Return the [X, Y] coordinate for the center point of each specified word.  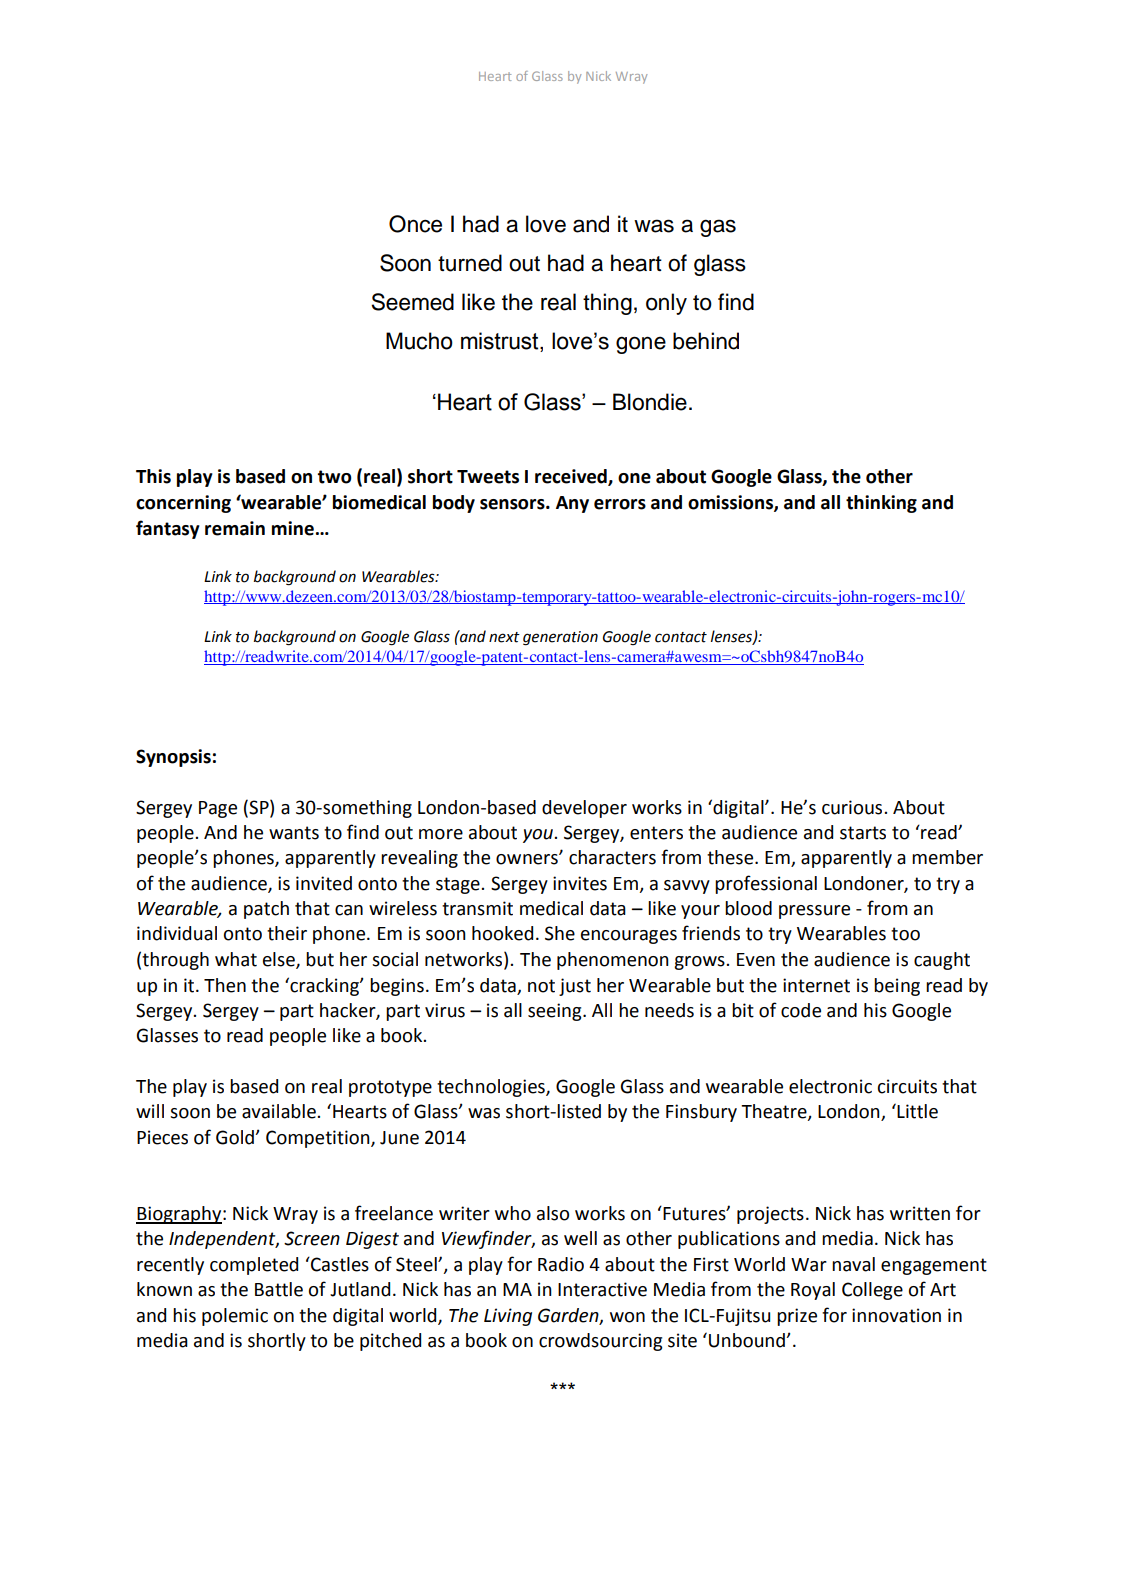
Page [218, 809]
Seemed [412, 302]
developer [584, 809]
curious [853, 807]
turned [470, 263]
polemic [235, 1317]
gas [718, 228]
